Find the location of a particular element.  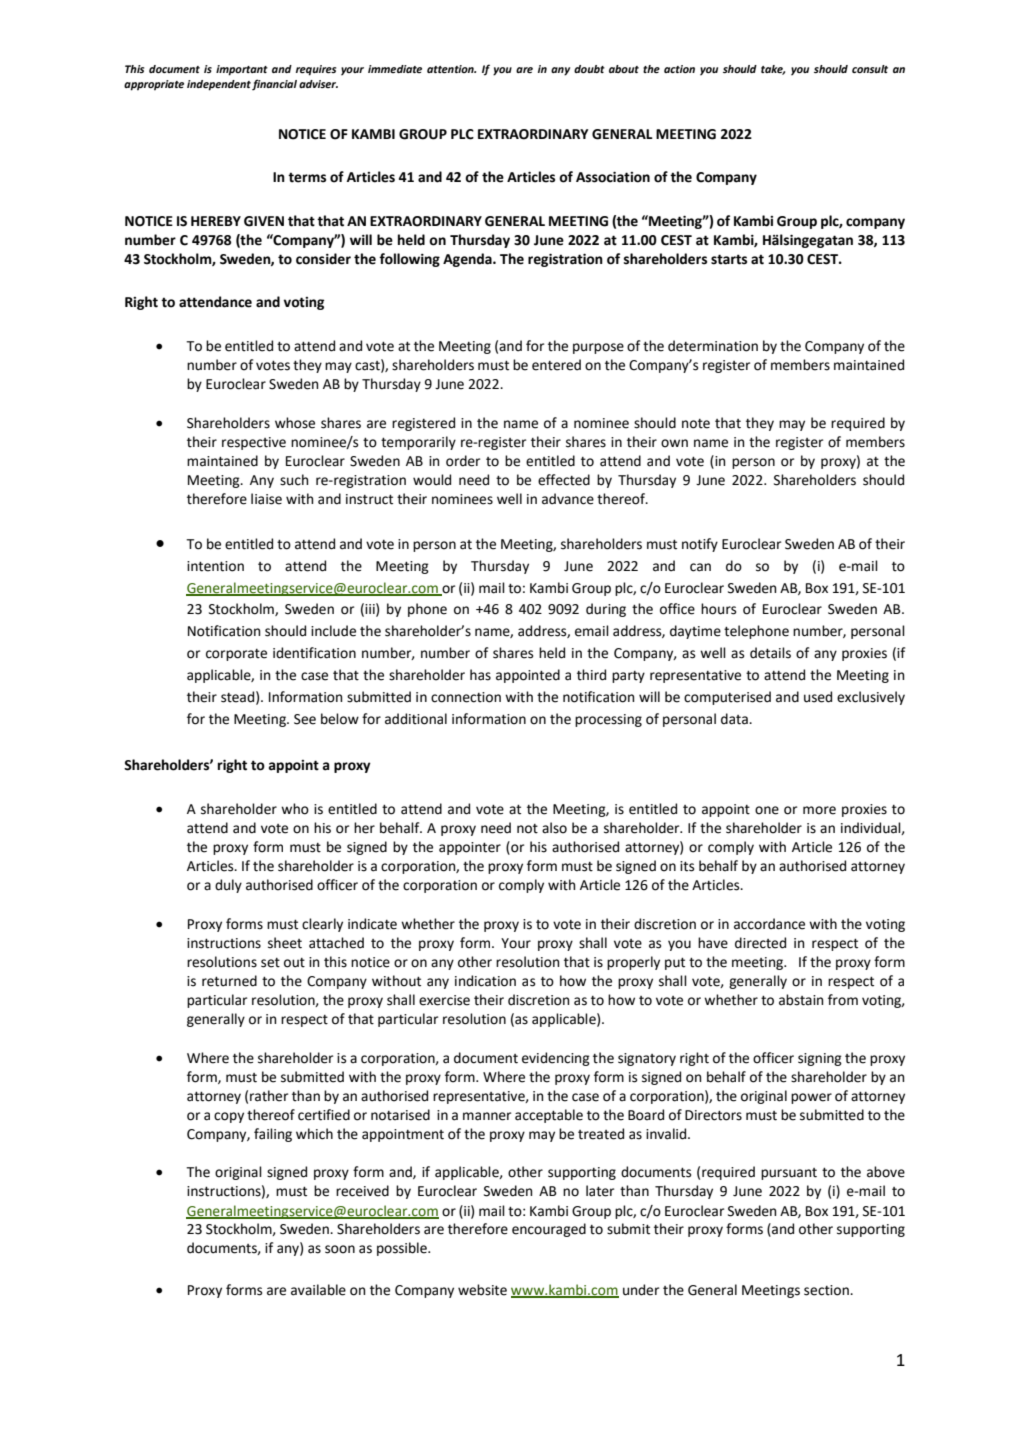

available is located at coordinates (318, 1290).
